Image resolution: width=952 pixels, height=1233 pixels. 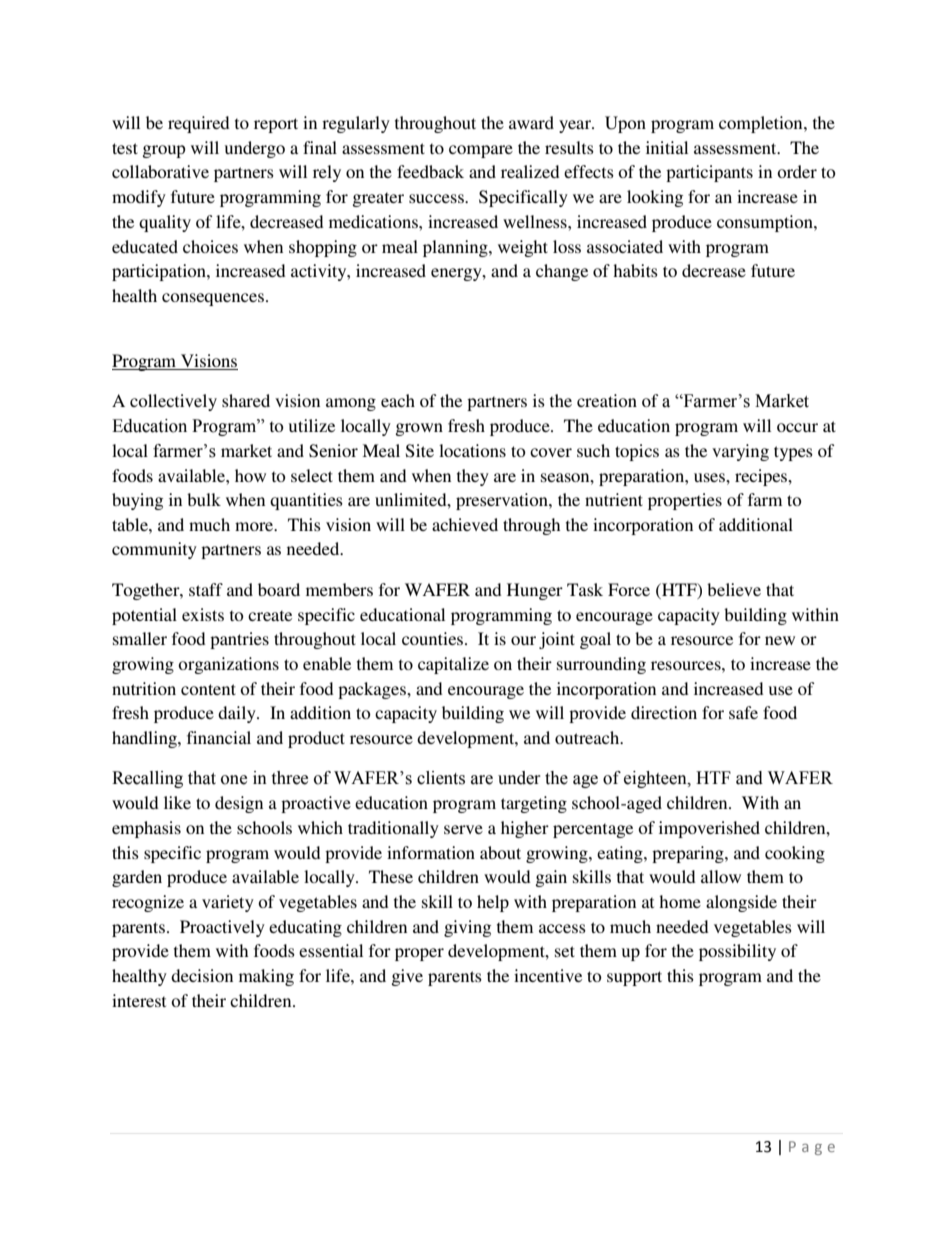 What do you see at coordinates (463, 829) in the screenshot?
I see `serve` at bounding box center [463, 829].
